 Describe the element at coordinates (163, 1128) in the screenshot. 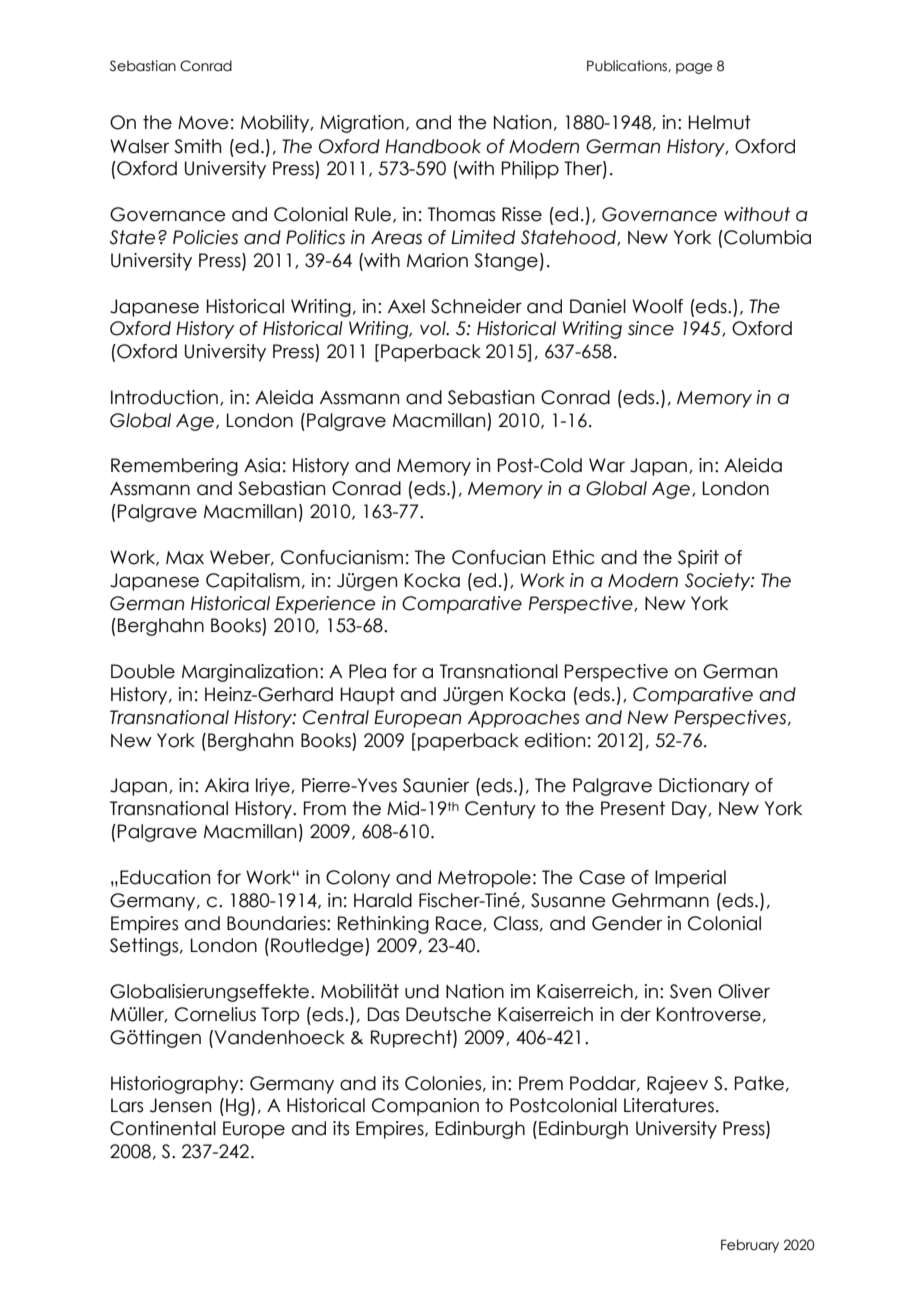

I see `Continental` at that location.
